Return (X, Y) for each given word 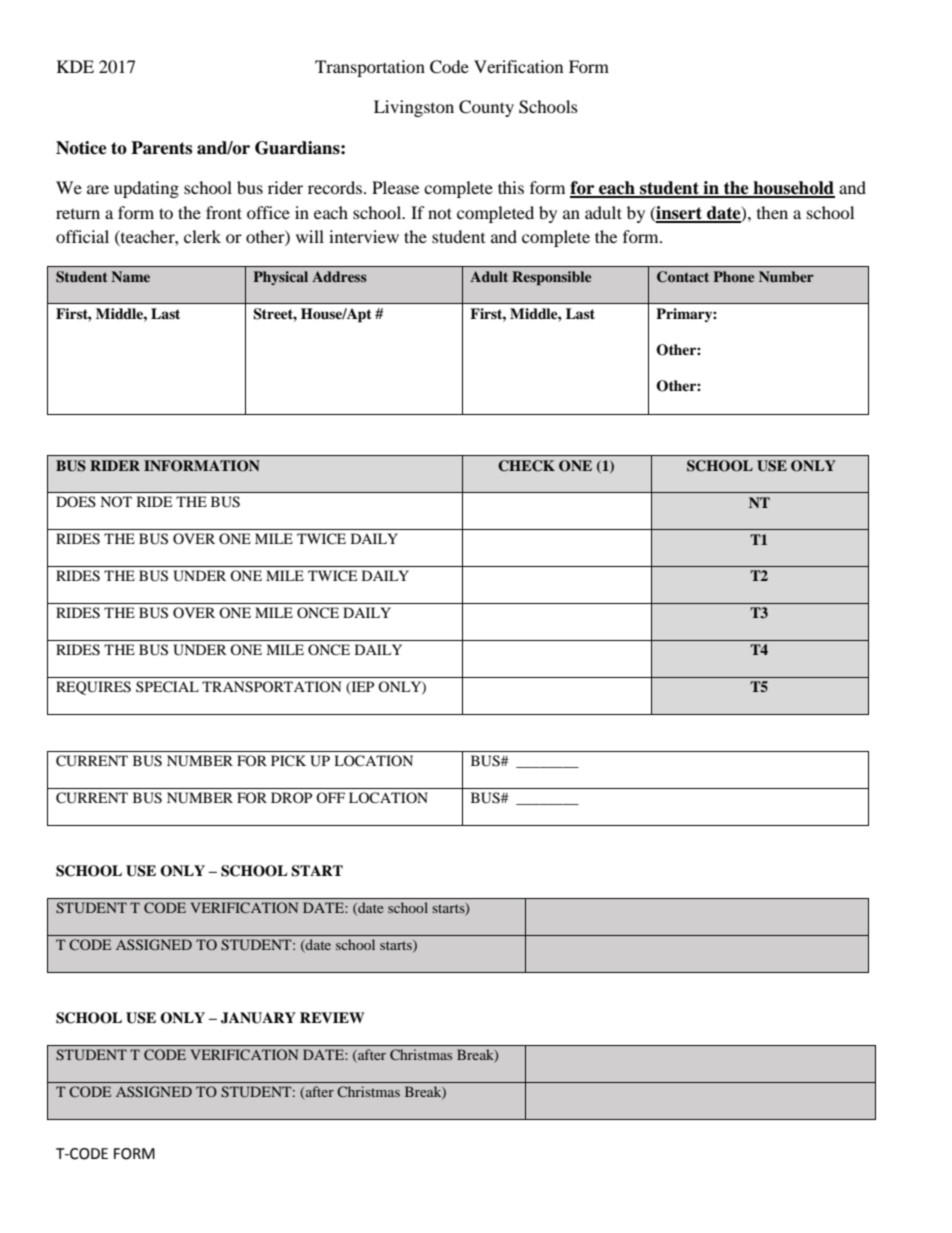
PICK (288, 761)
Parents (161, 148)
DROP (291, 797)
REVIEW (332, 1017)
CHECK (526, 466)
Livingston (414, 108)
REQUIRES (93, 688)
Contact (683, 277)
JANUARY (258, 1018)
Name (130, 276)
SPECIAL (167, 687)
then (772, 212)
